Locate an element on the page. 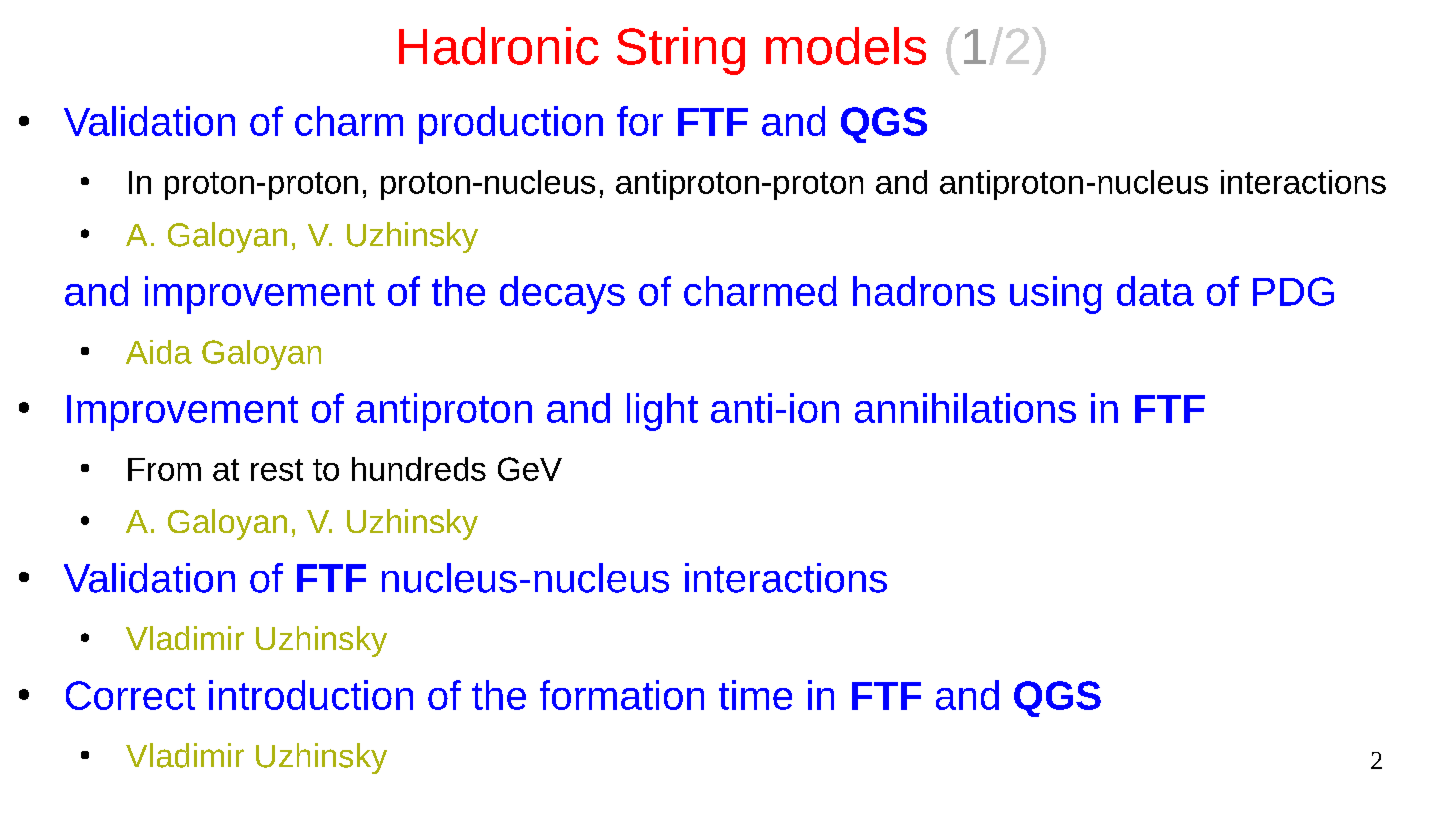 Image resolution: width=1456 pixels, height=819 pixels. models is located at coordinates (846, 46).
